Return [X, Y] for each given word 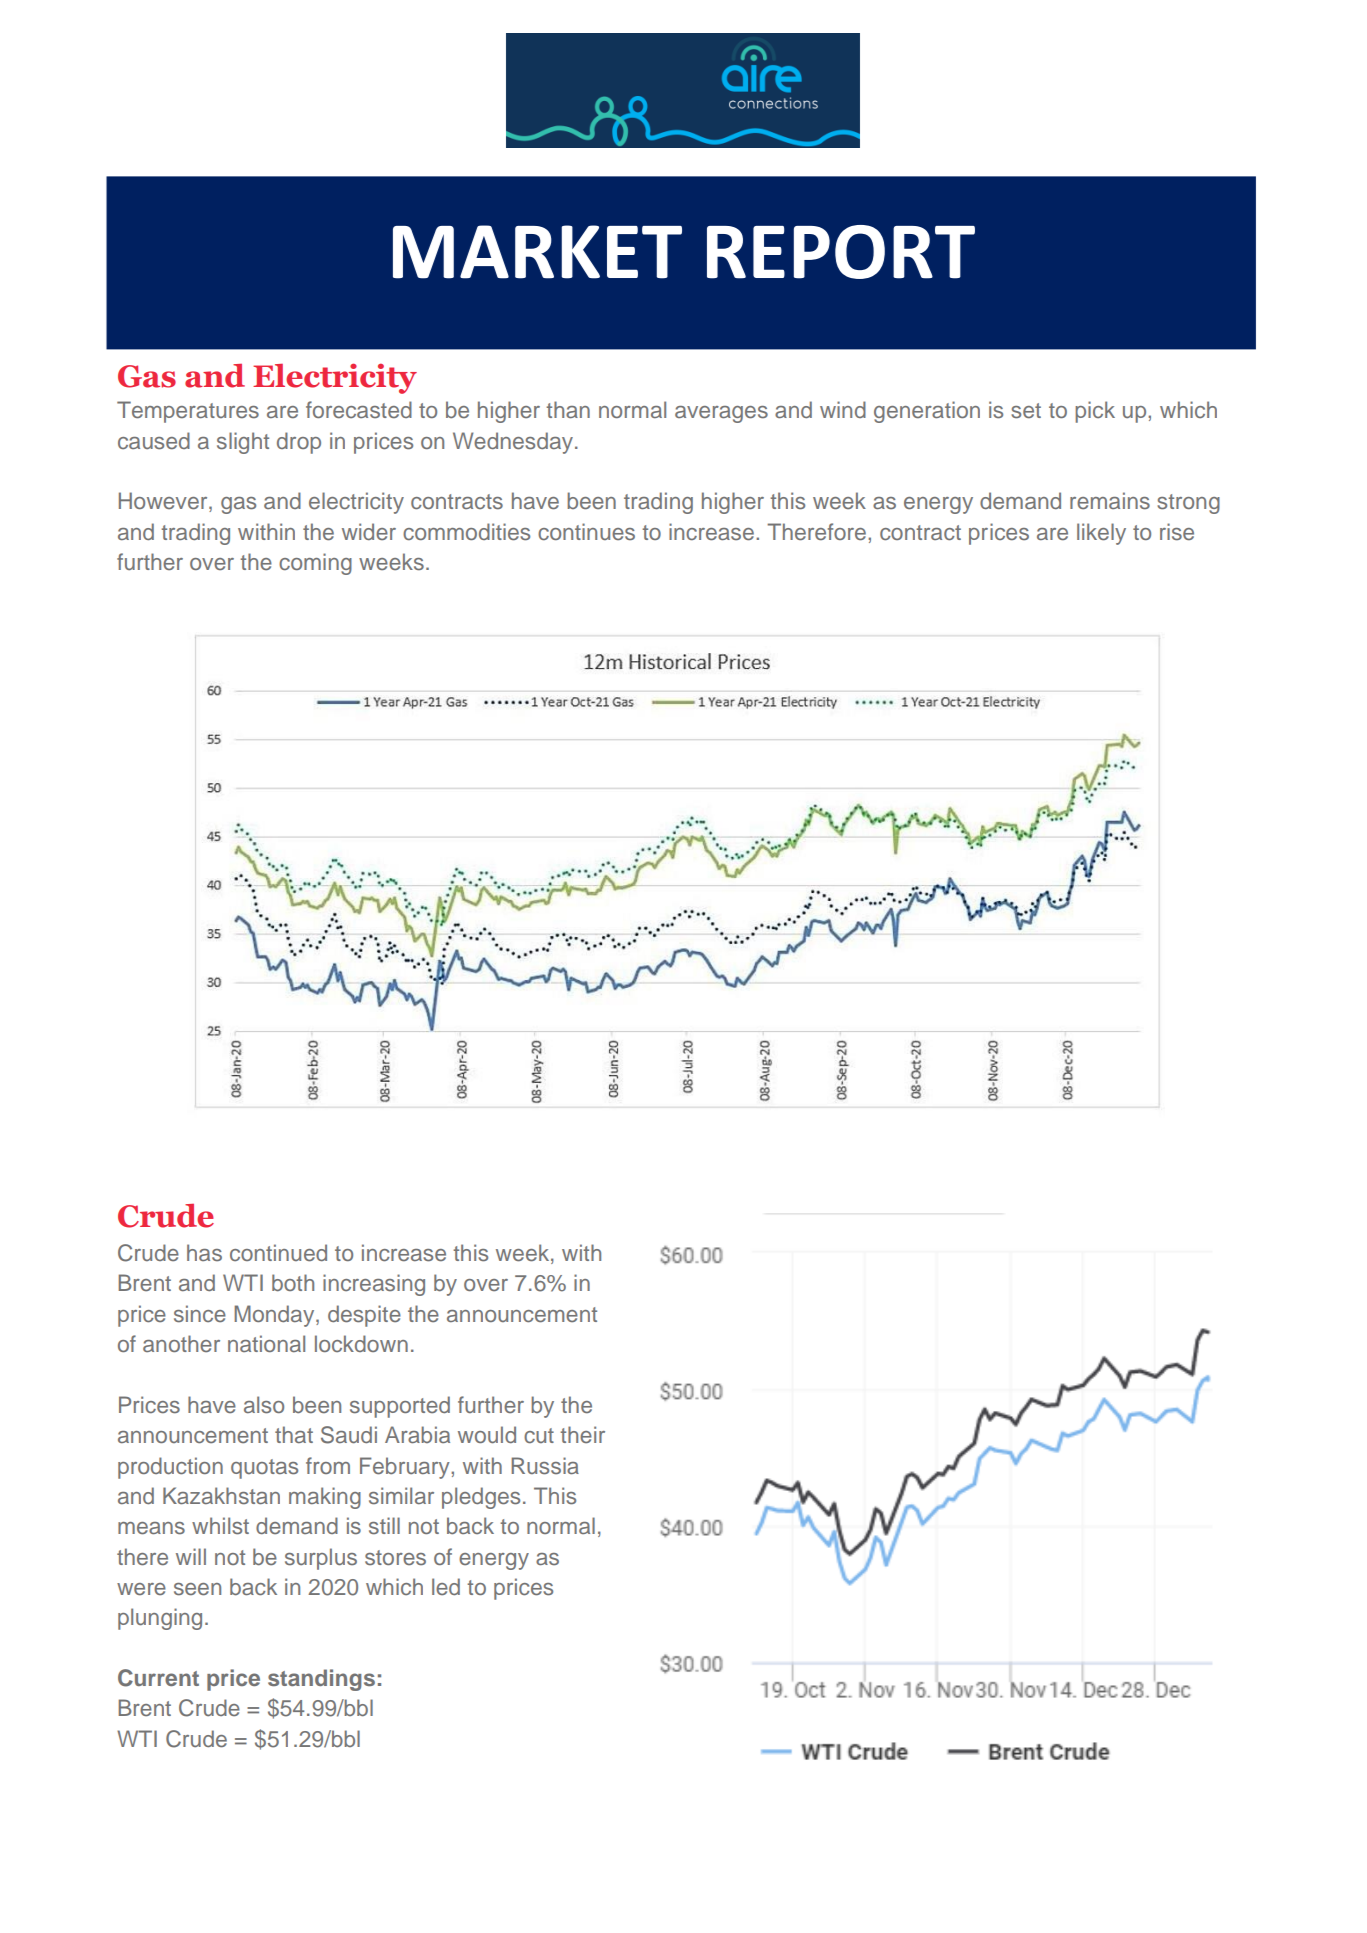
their [582, 1434]
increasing [374, 1285]
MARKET [537, 252]
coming [315, 564]
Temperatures [188, 412]
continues [586, 531]
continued [278, 1253]
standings [321, 1680]
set [1026, 411]
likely [1101, 534]
